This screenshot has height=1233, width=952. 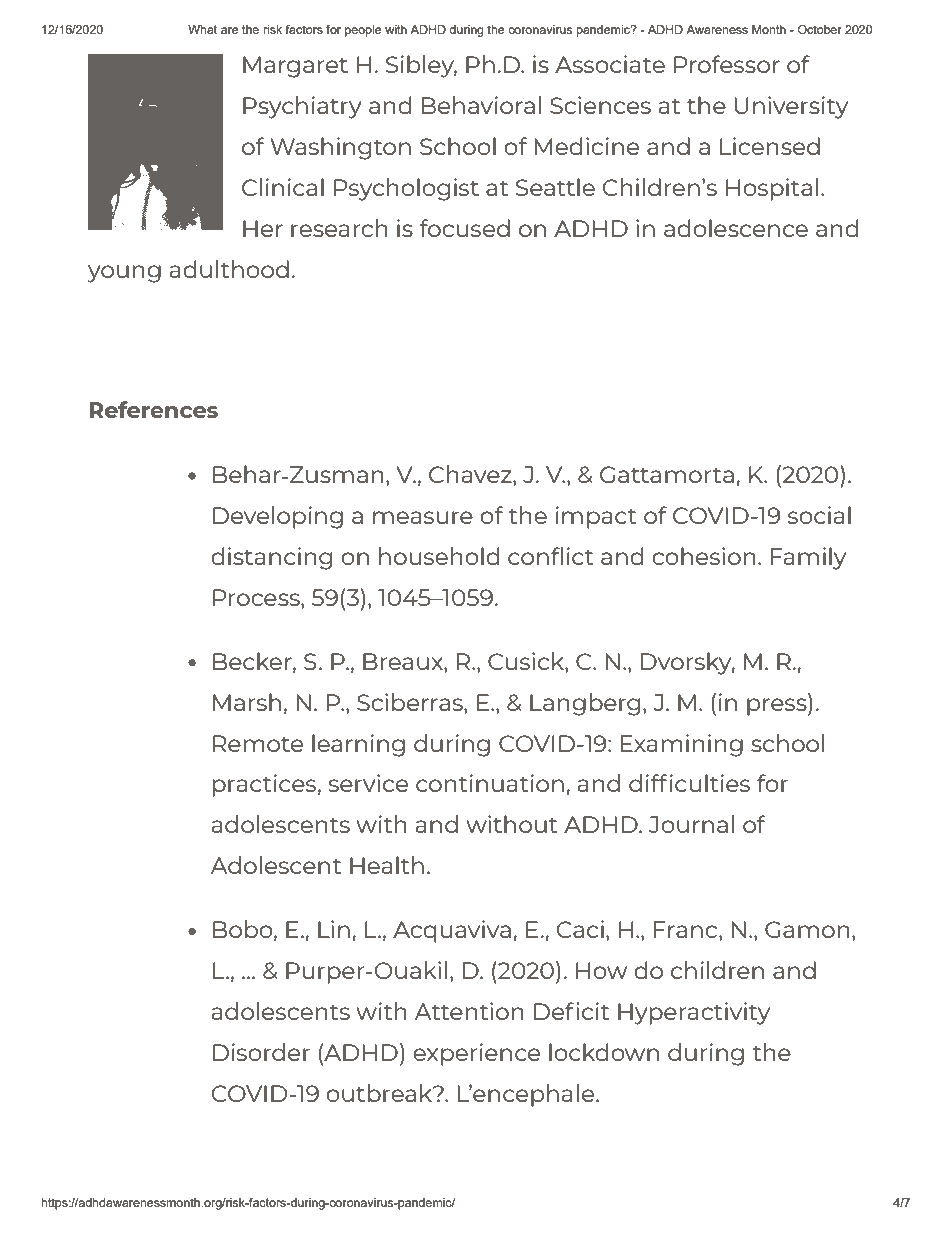 I want to click on Disorder, so click(x=261, y=1052).
